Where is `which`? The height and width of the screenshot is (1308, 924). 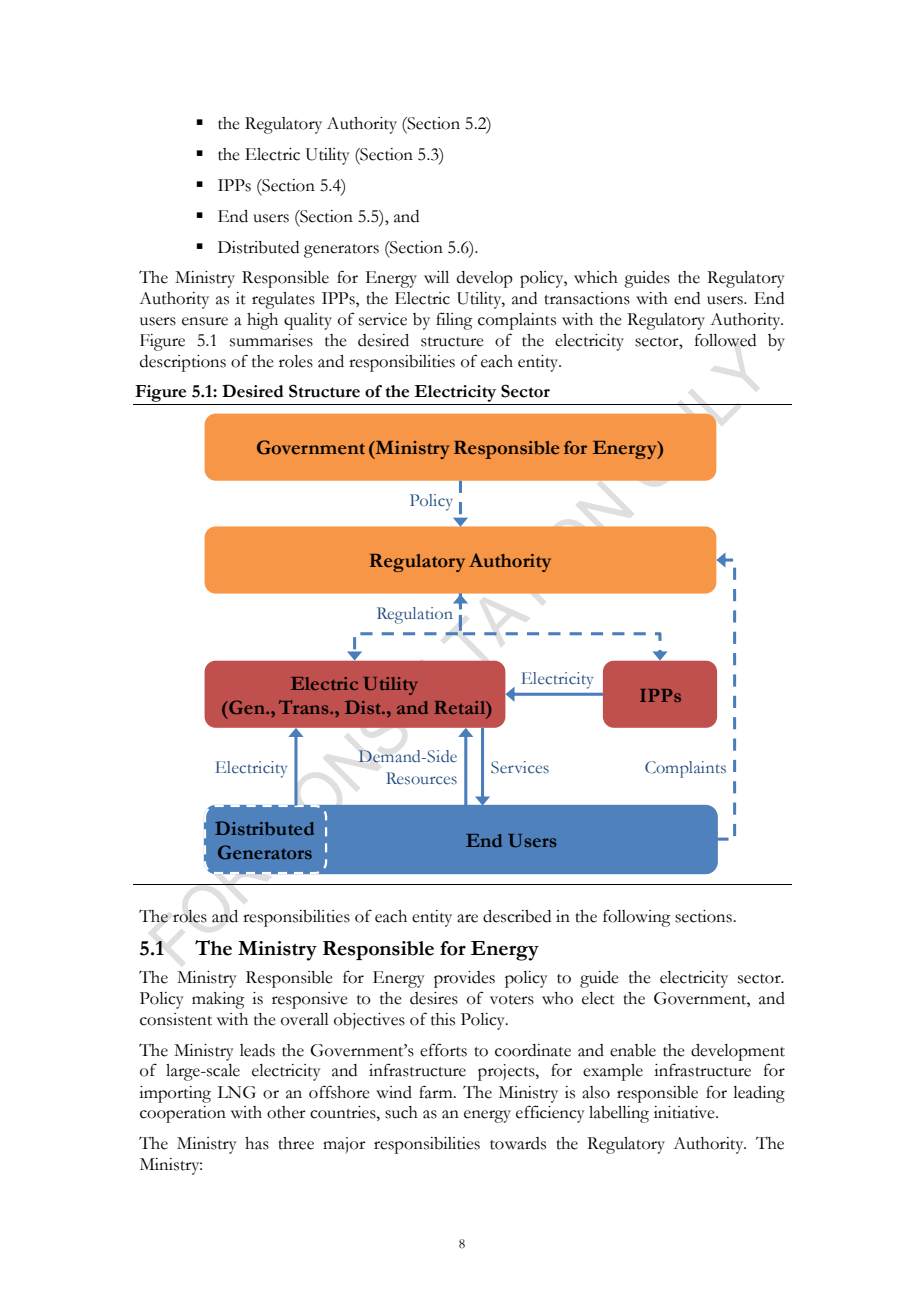
which is located at coordinates (596, 277).
